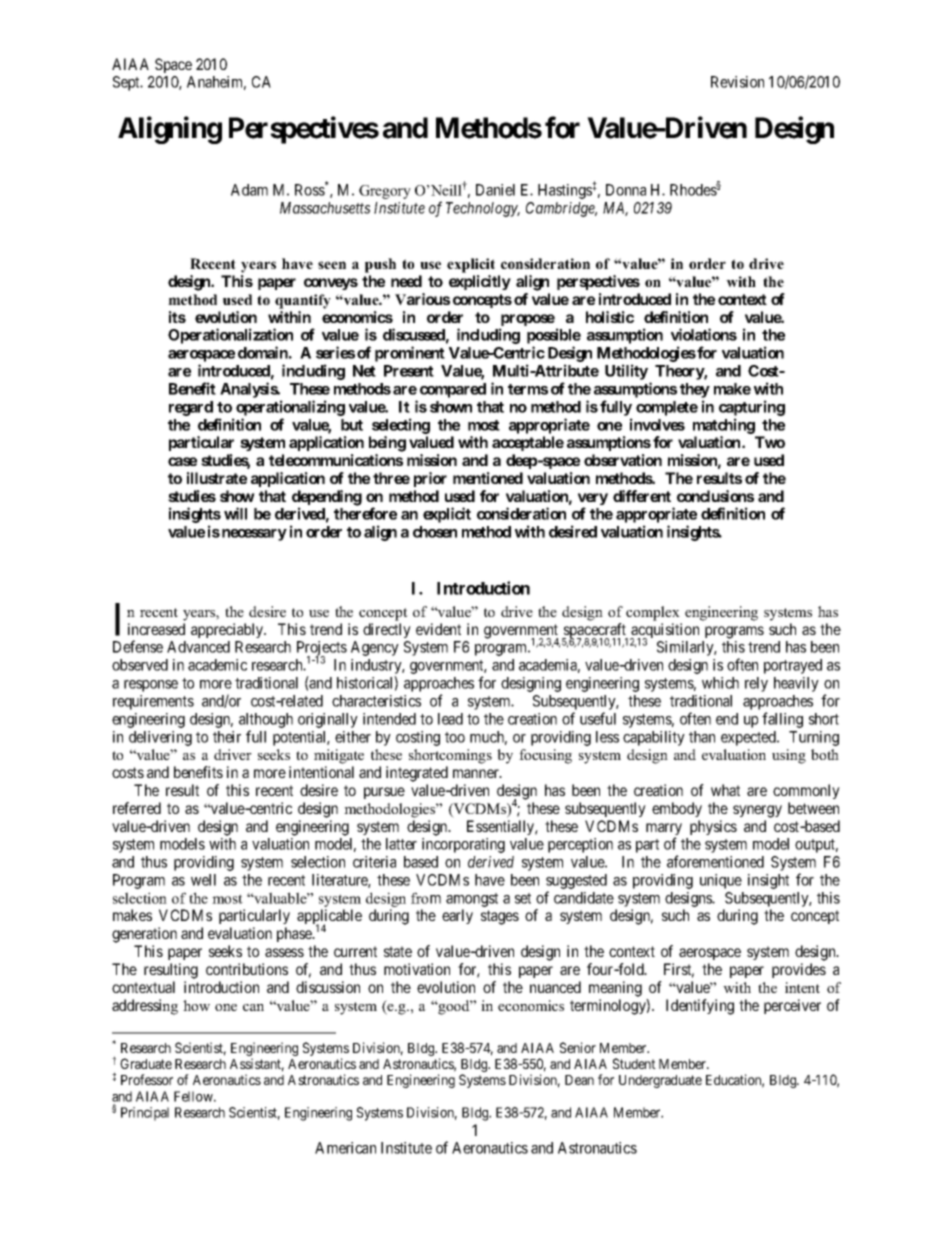 This page has width=952, height=1233. What do you see at coordinates (715, 496) in the page?
I see `conclusions` at bounding box center [715, 496].
